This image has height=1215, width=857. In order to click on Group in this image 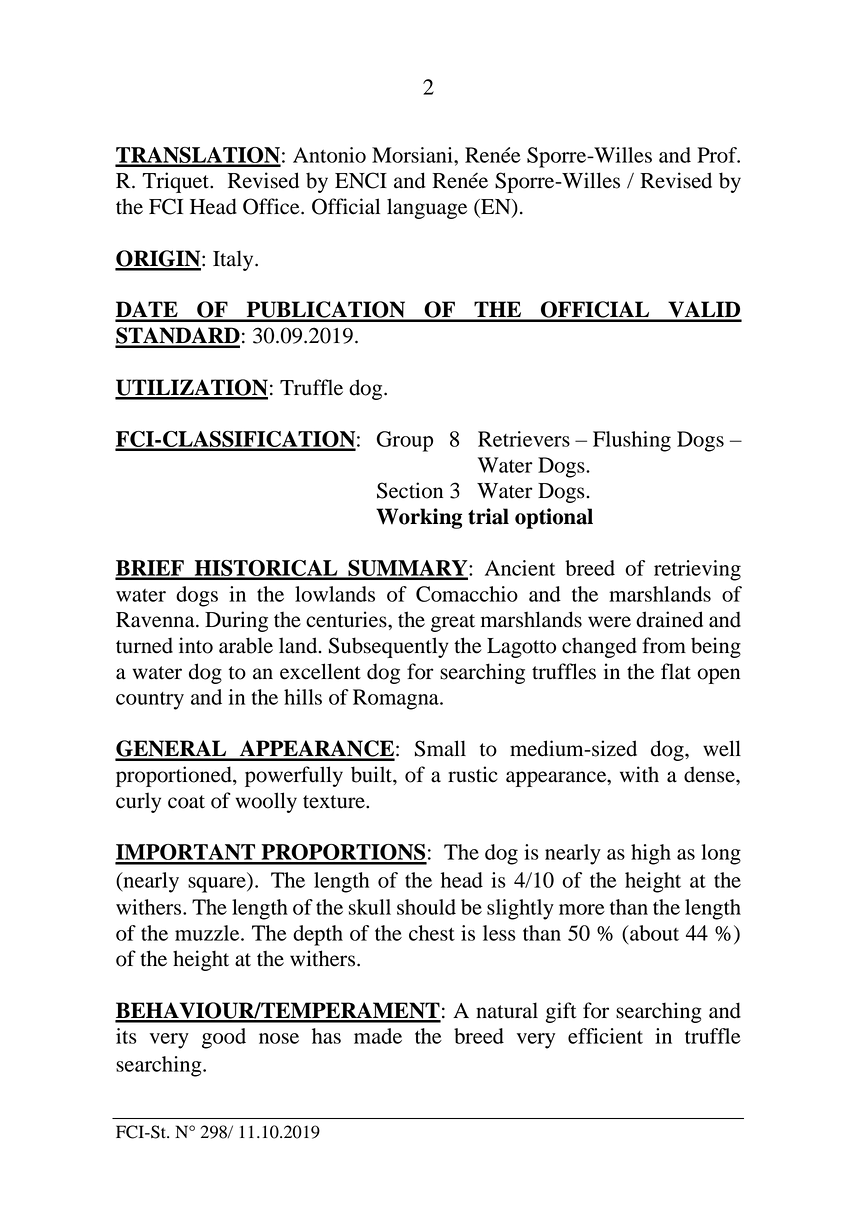, I will do `click(405, 441)`.
